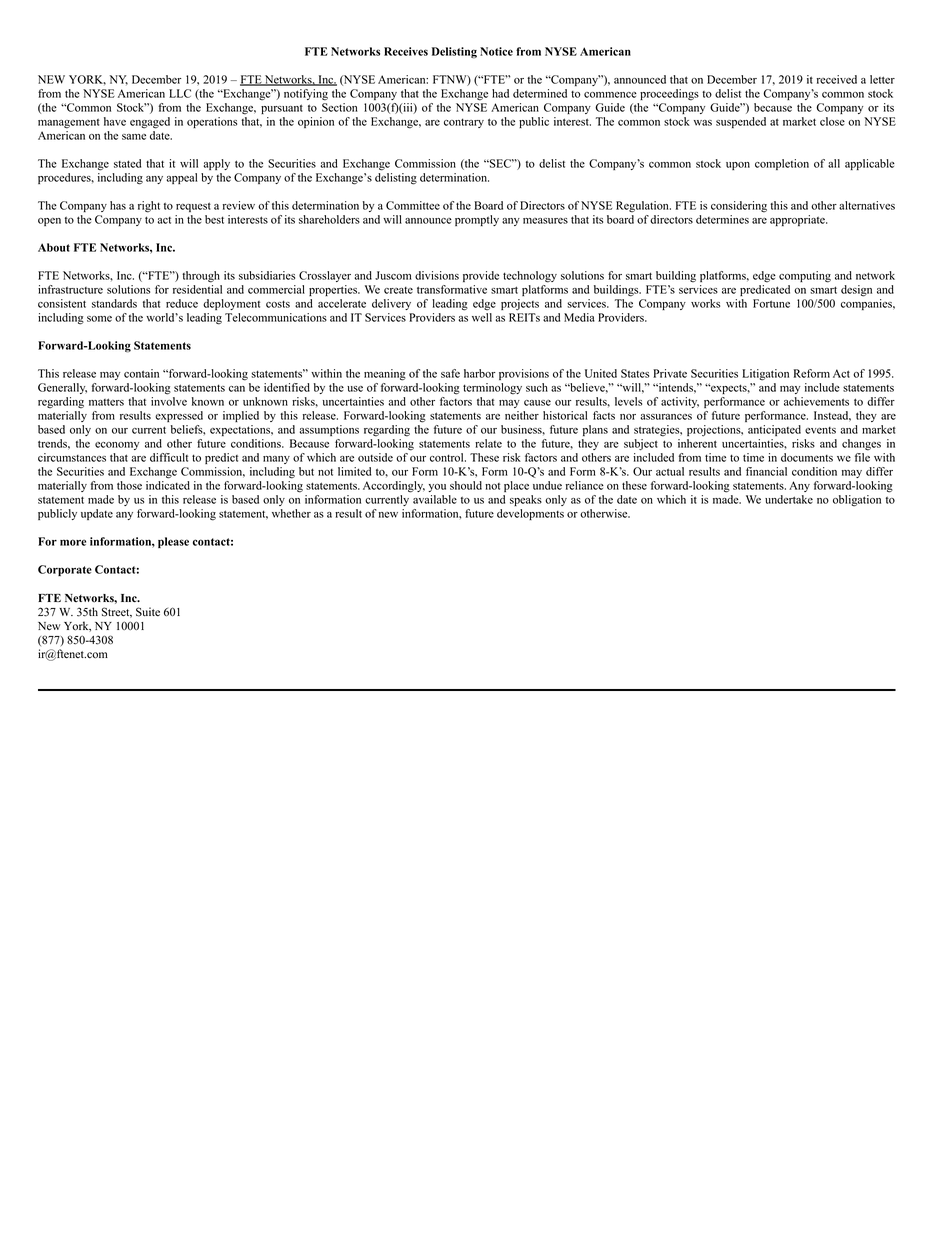 The height and width of the page is (1233, 952). What do you see at coordinates (837, 79) in the page?
I see `received` at bounding box center [837, 79].
